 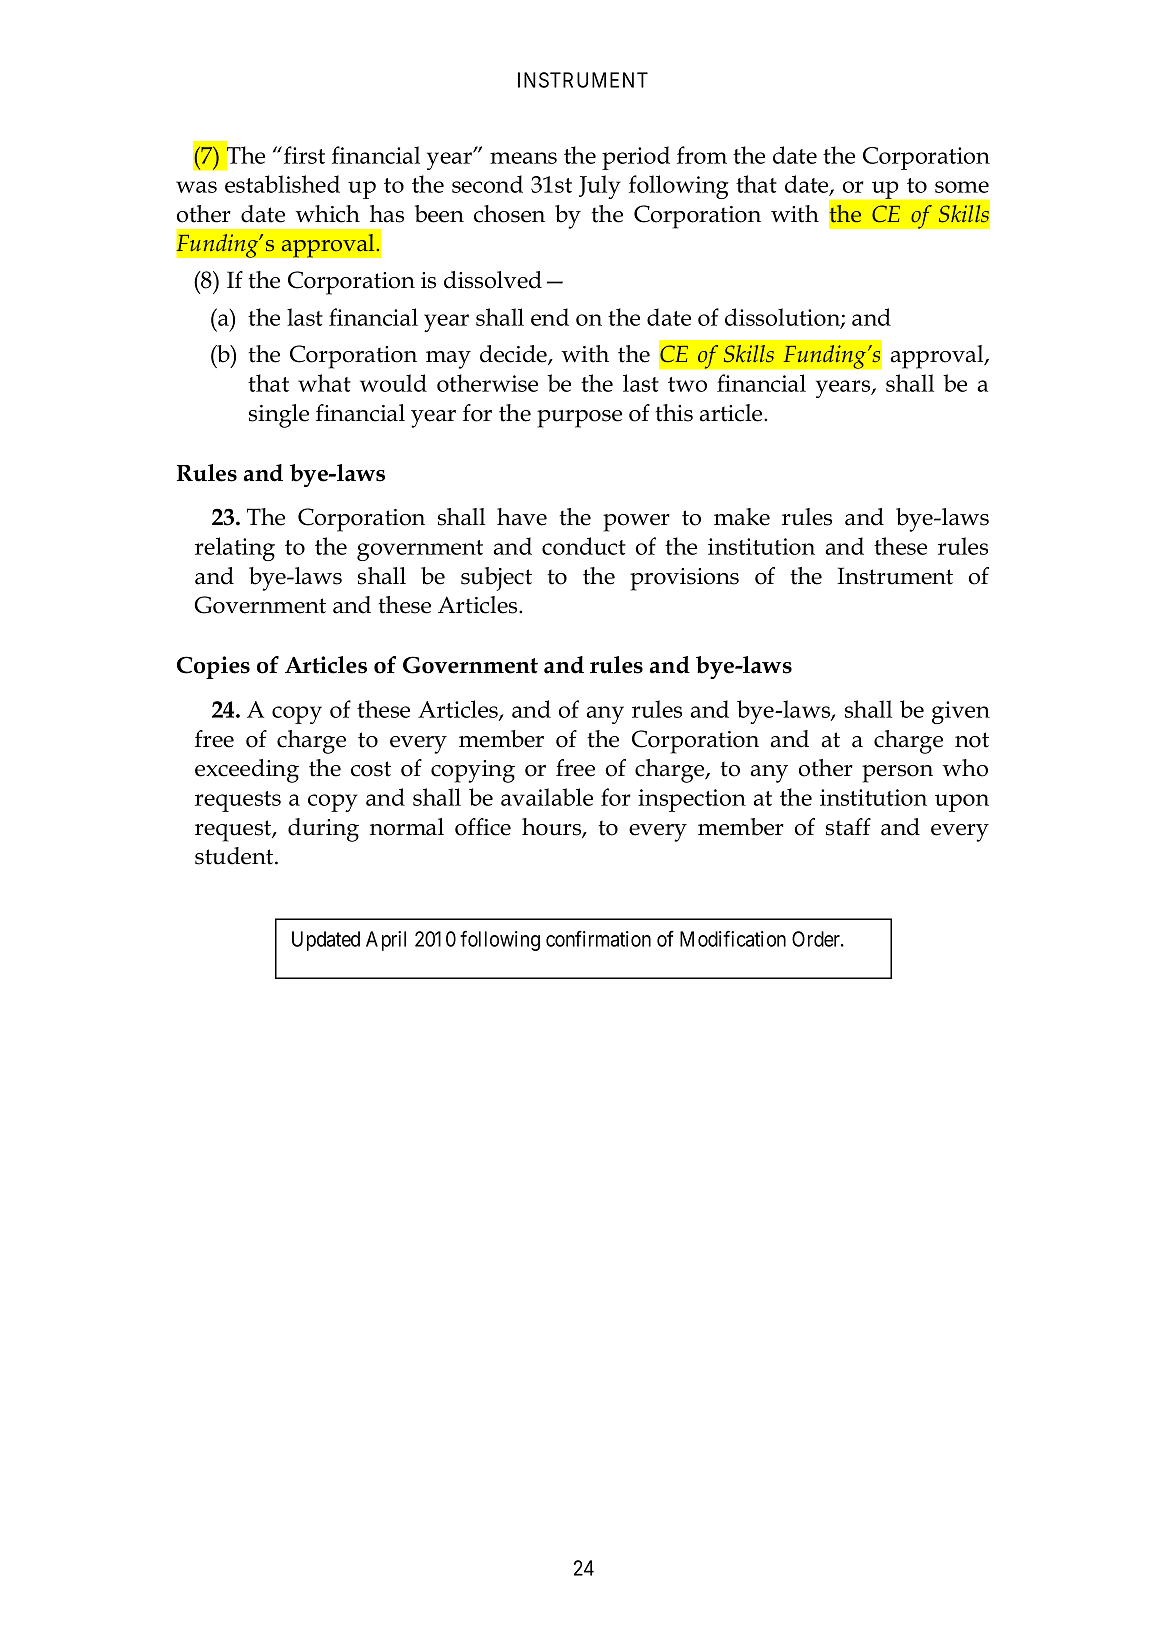 What do you see at coordinates (282, 184) in the document?
I see `established` at bounding box center [282, 184].
